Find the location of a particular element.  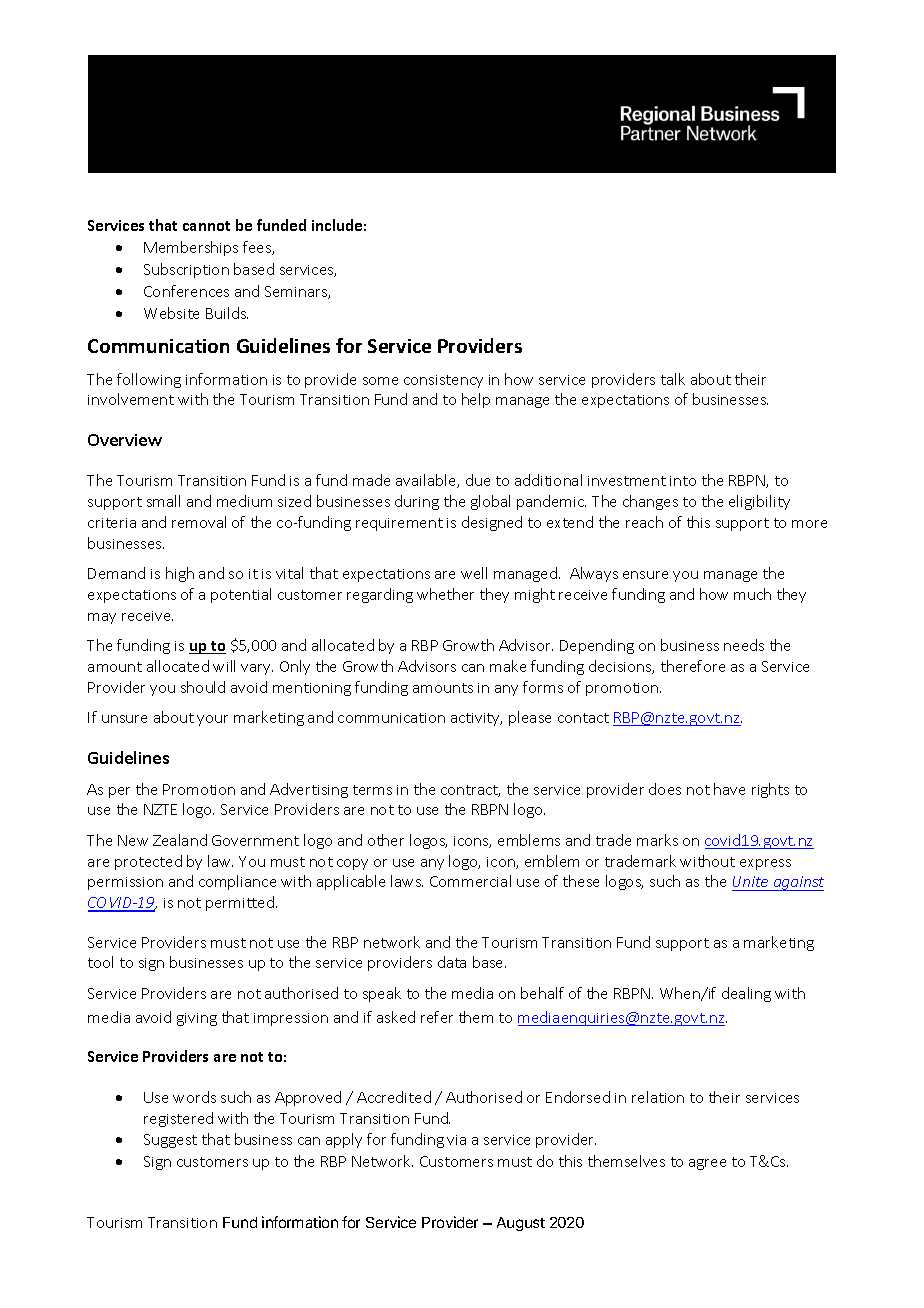

Memberships is located at coordinates (191, 248).
